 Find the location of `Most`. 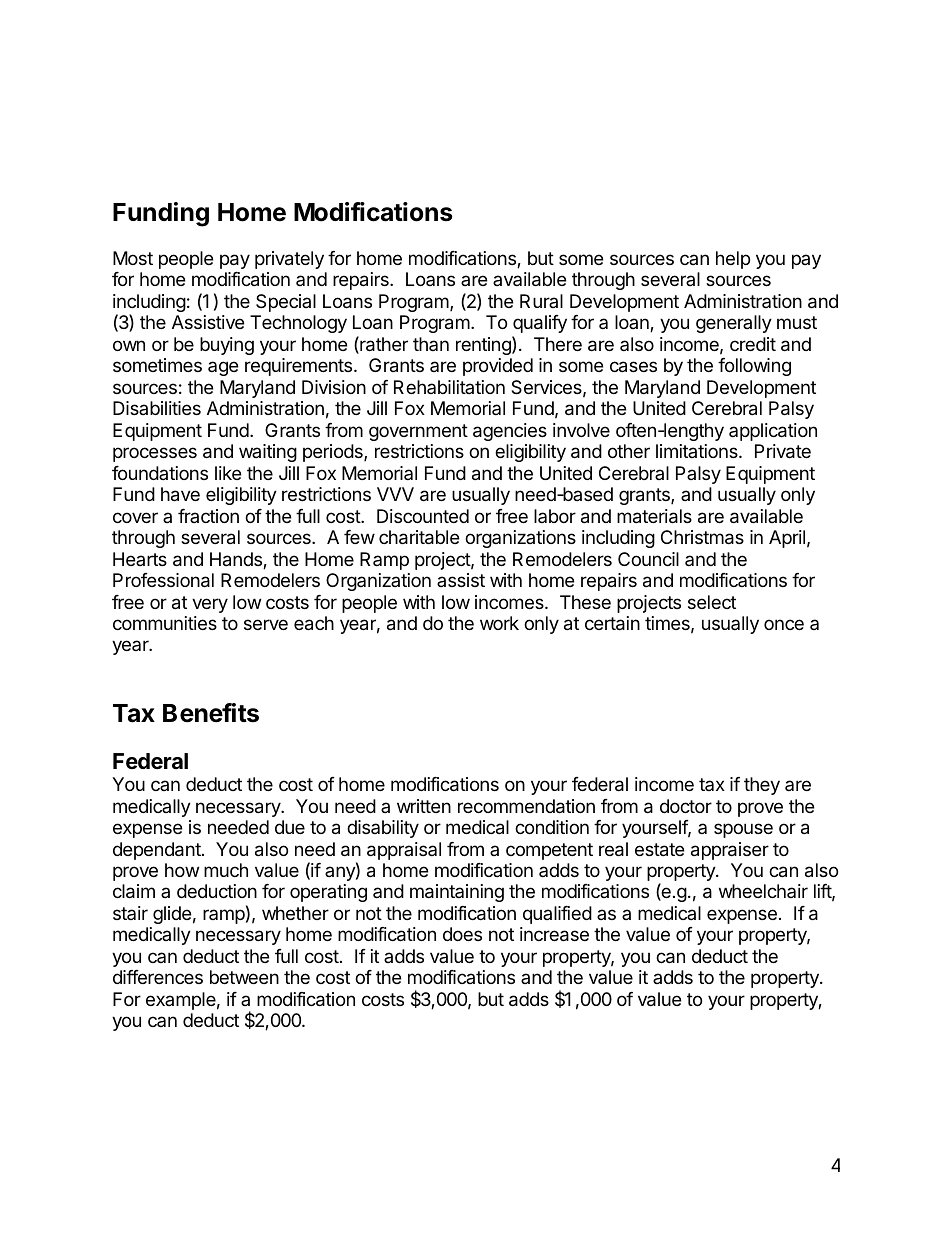

Most is located at coordinates (133, 258).
